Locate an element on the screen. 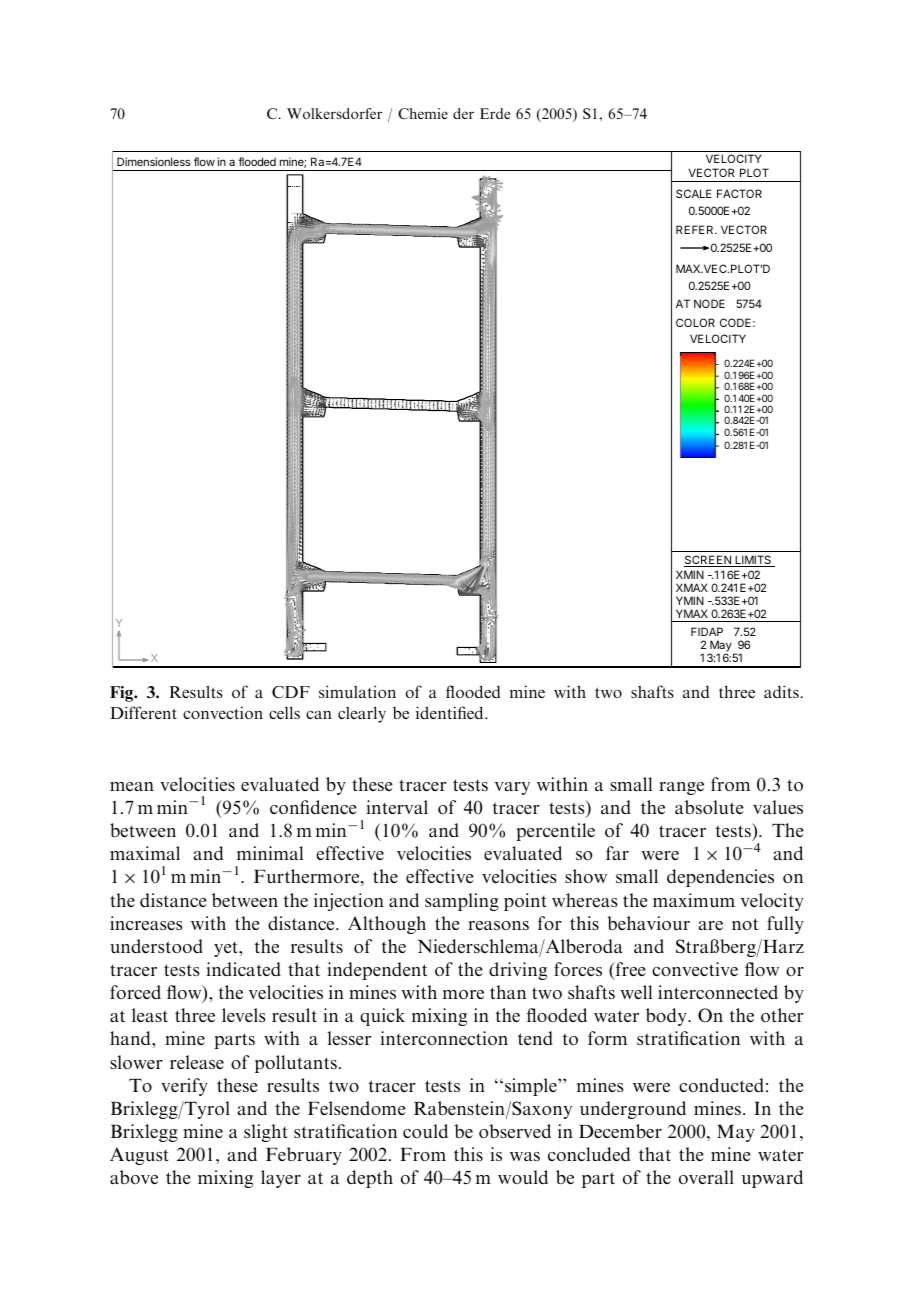  SCALE is located at coordinates (694, 193).
